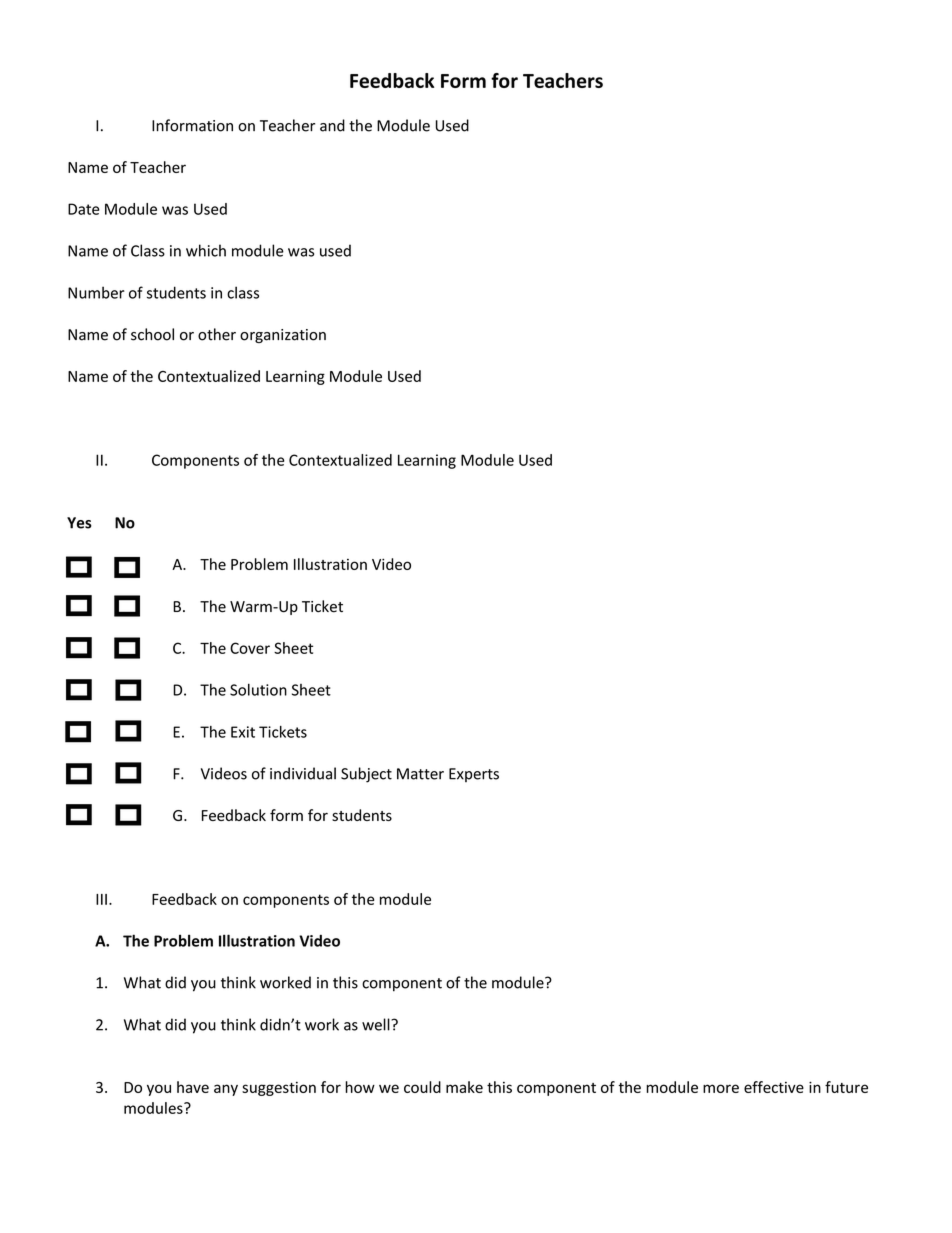 This page has width=952, height=1233. I want to click on have, so click(193, 1087).
